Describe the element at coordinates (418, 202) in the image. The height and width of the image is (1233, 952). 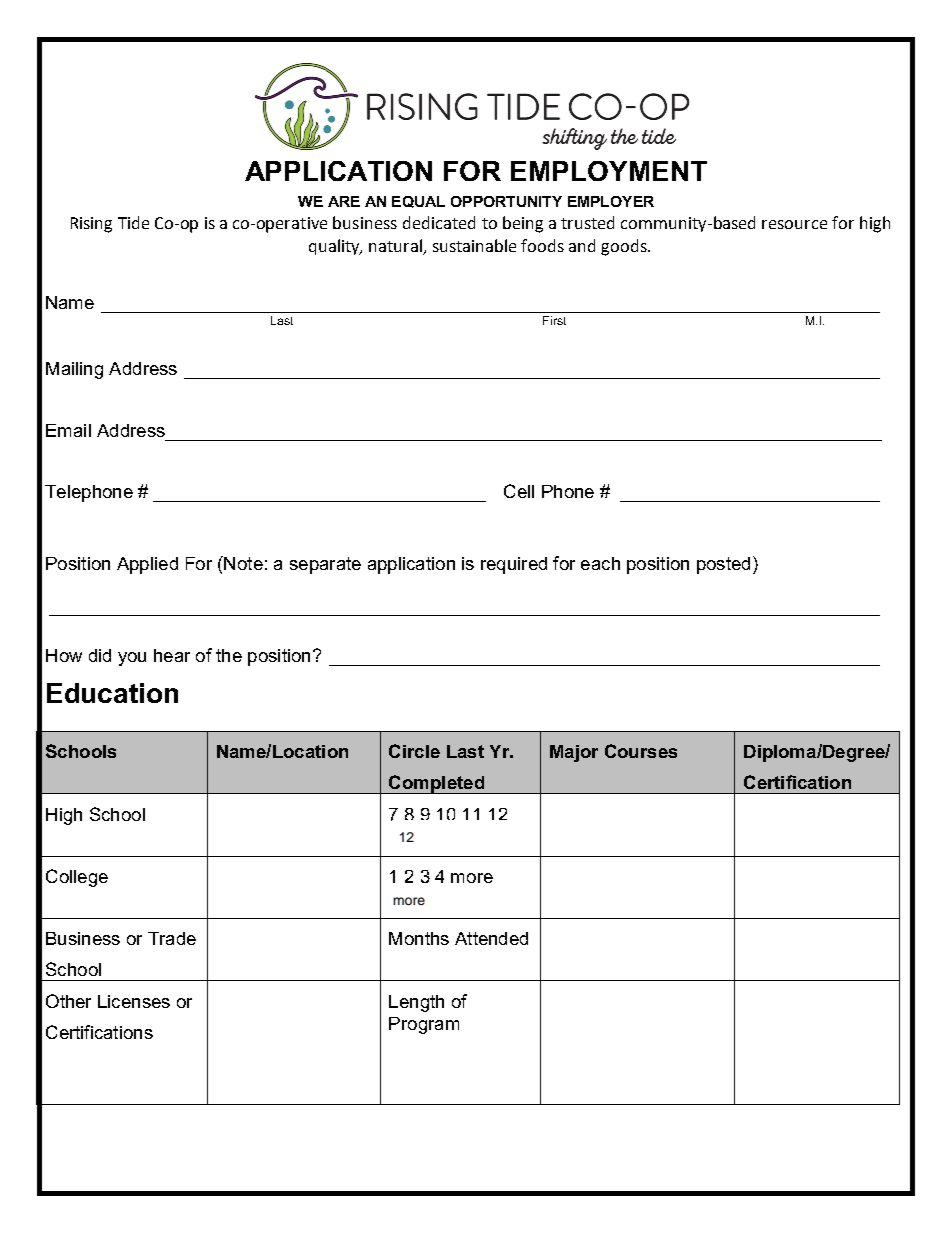
I see `EQUAL` at that location.
